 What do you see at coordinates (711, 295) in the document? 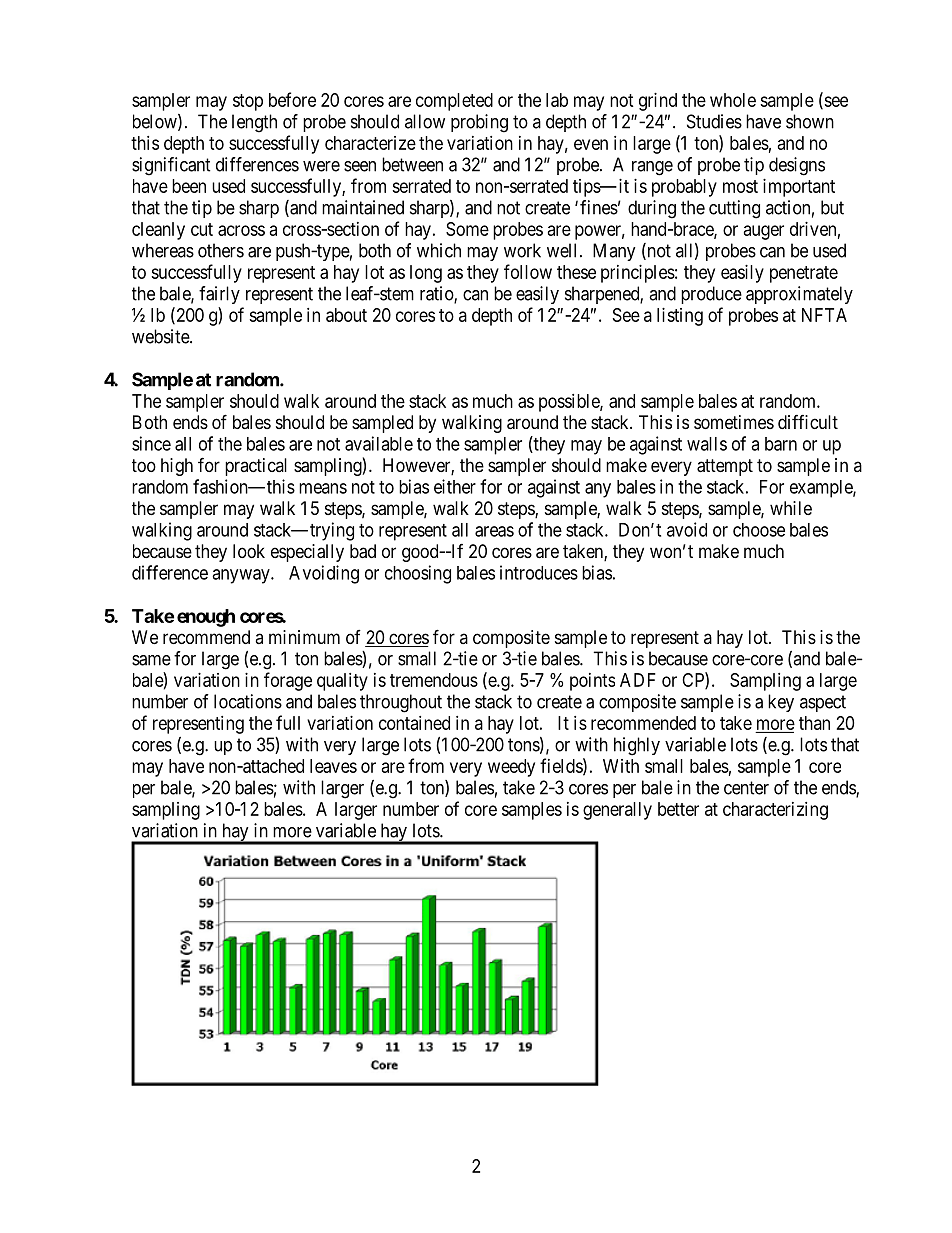
I see `produce` at bounding box center [711, 295].
